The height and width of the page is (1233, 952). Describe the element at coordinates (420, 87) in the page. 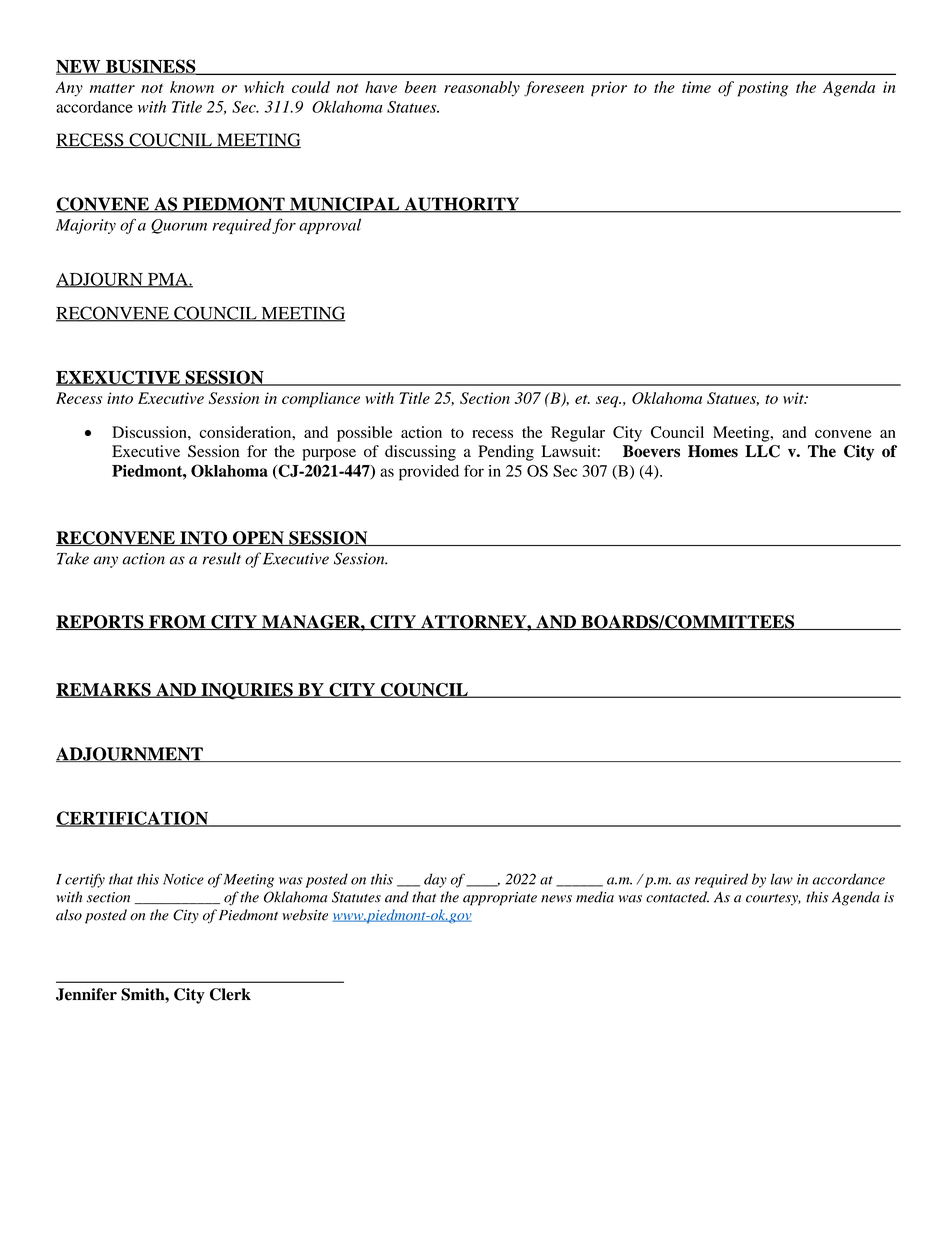

I see `been` at that location.
